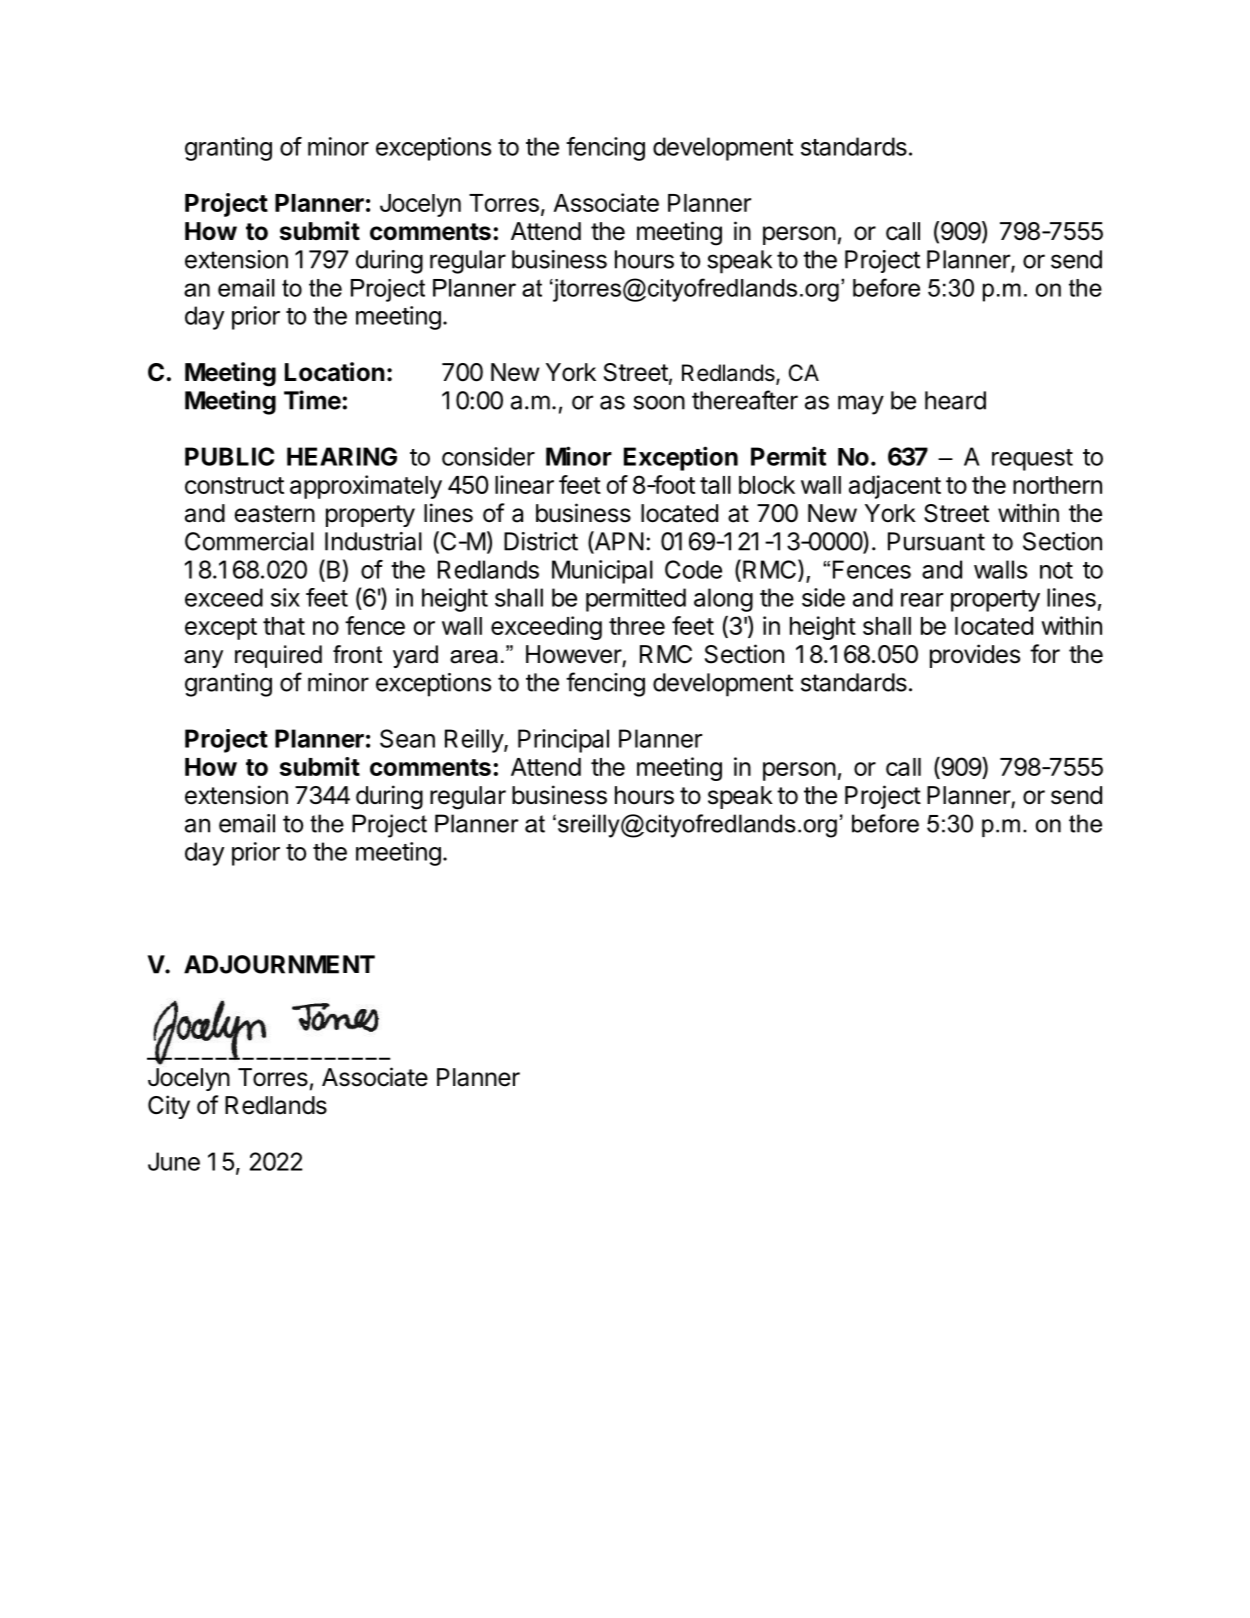  I want to click on three, so click(637, 626).
